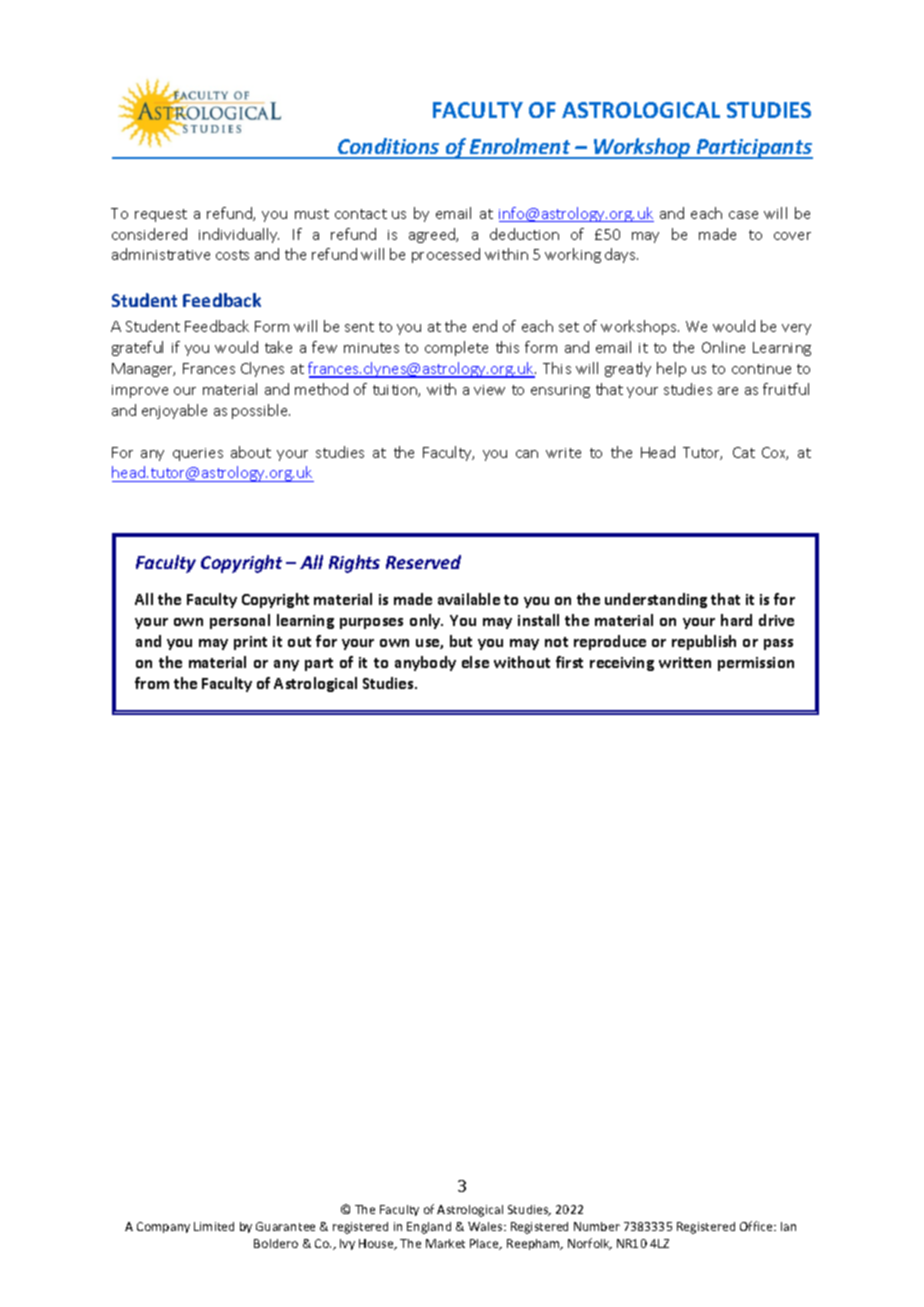 This document has height=1307, width=924. I want to click on case, so click(743, 215).
